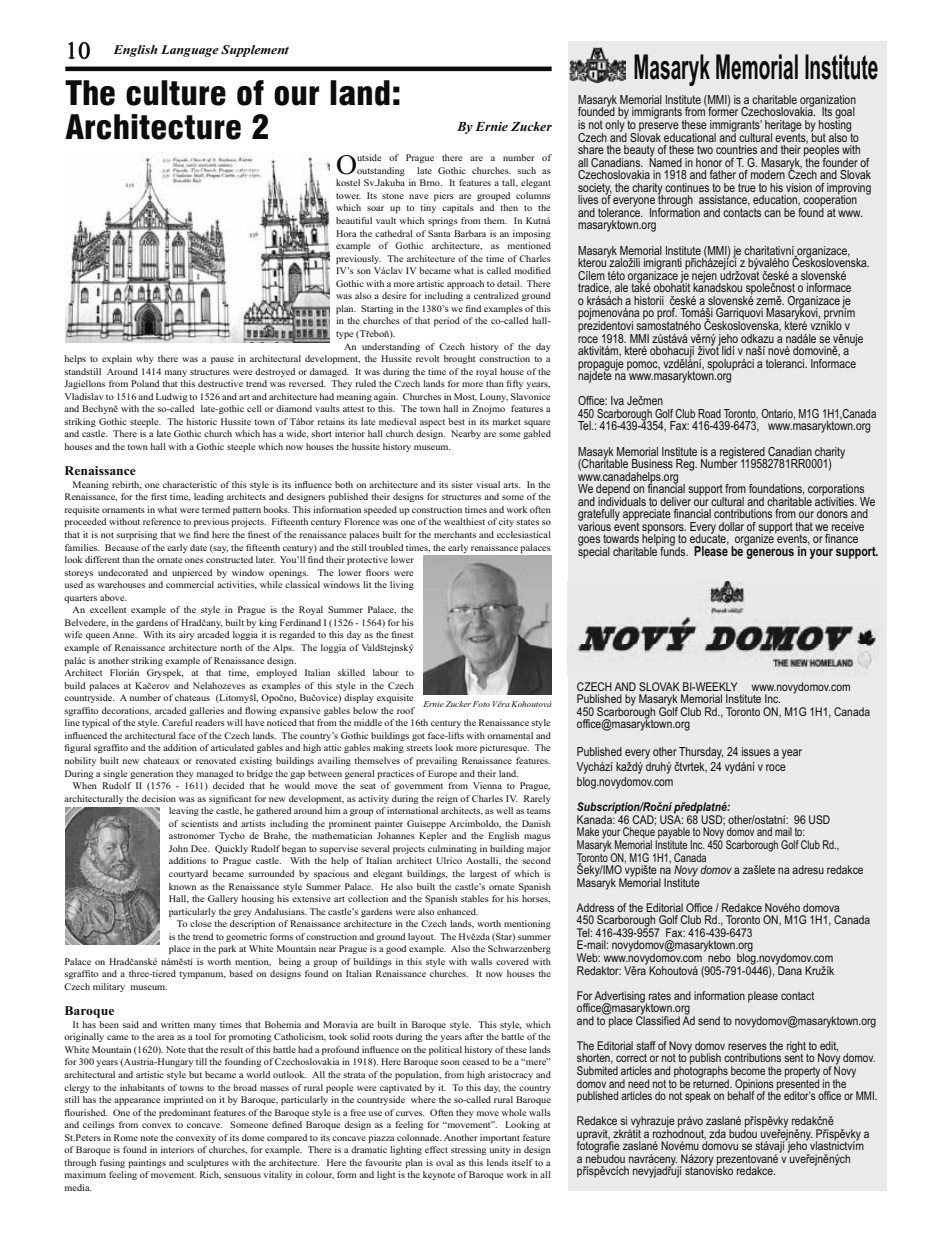 The width and height of the image is (952, 1233). I want to click on Road, so click(709, 413).
